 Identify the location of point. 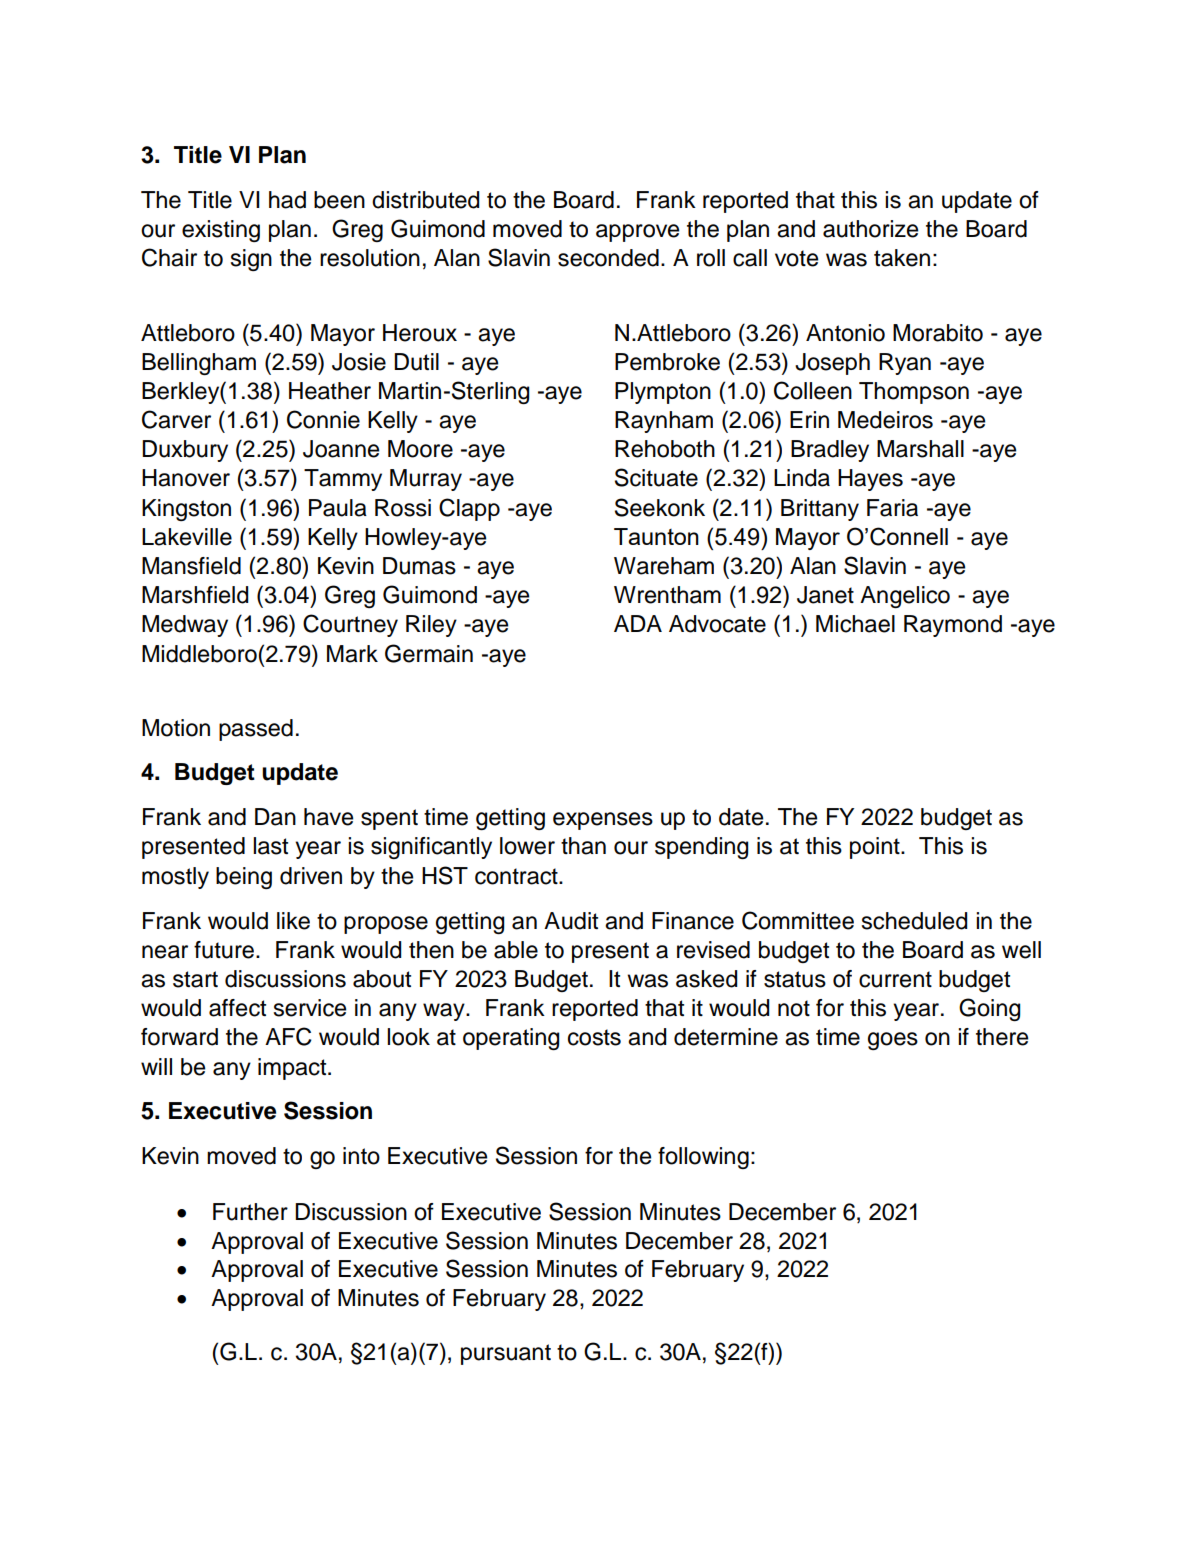
(876, 848).
